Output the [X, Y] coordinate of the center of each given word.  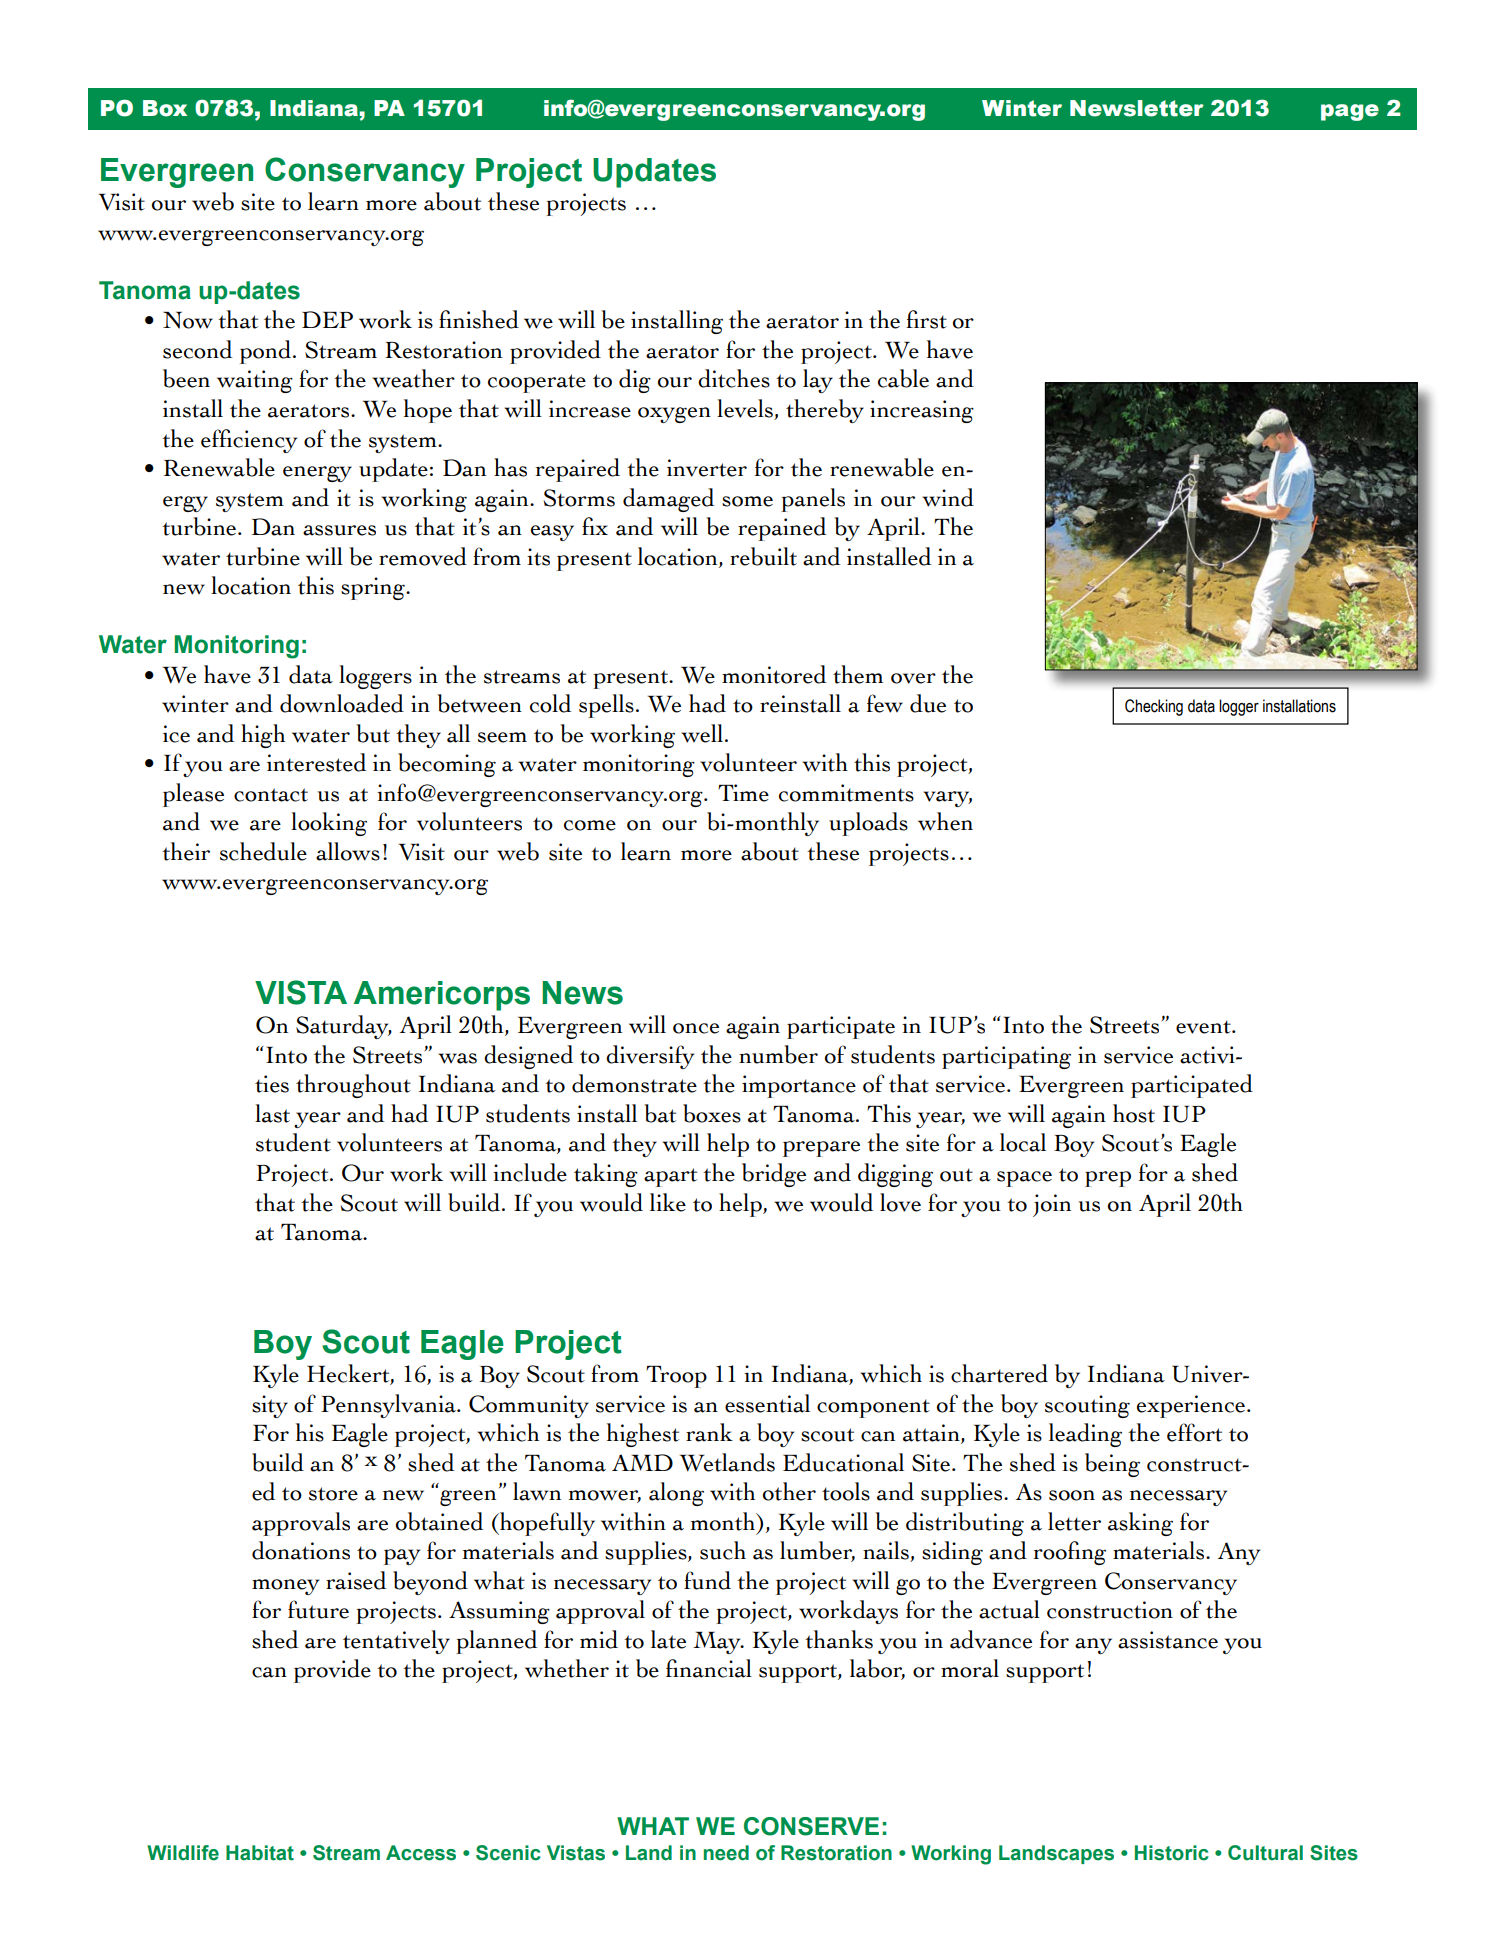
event [1204, 1027]
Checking [1154, 707]
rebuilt [763, 556]
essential [767, 1403]
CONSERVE [811, 1826]
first [926, 319]
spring [374, 588]
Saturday [343, 1027]
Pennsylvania [390, 1406]
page [1350, 112]
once [696, 1028]
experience [1192, 1406]
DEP [327, 319]
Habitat [260, 1853]
